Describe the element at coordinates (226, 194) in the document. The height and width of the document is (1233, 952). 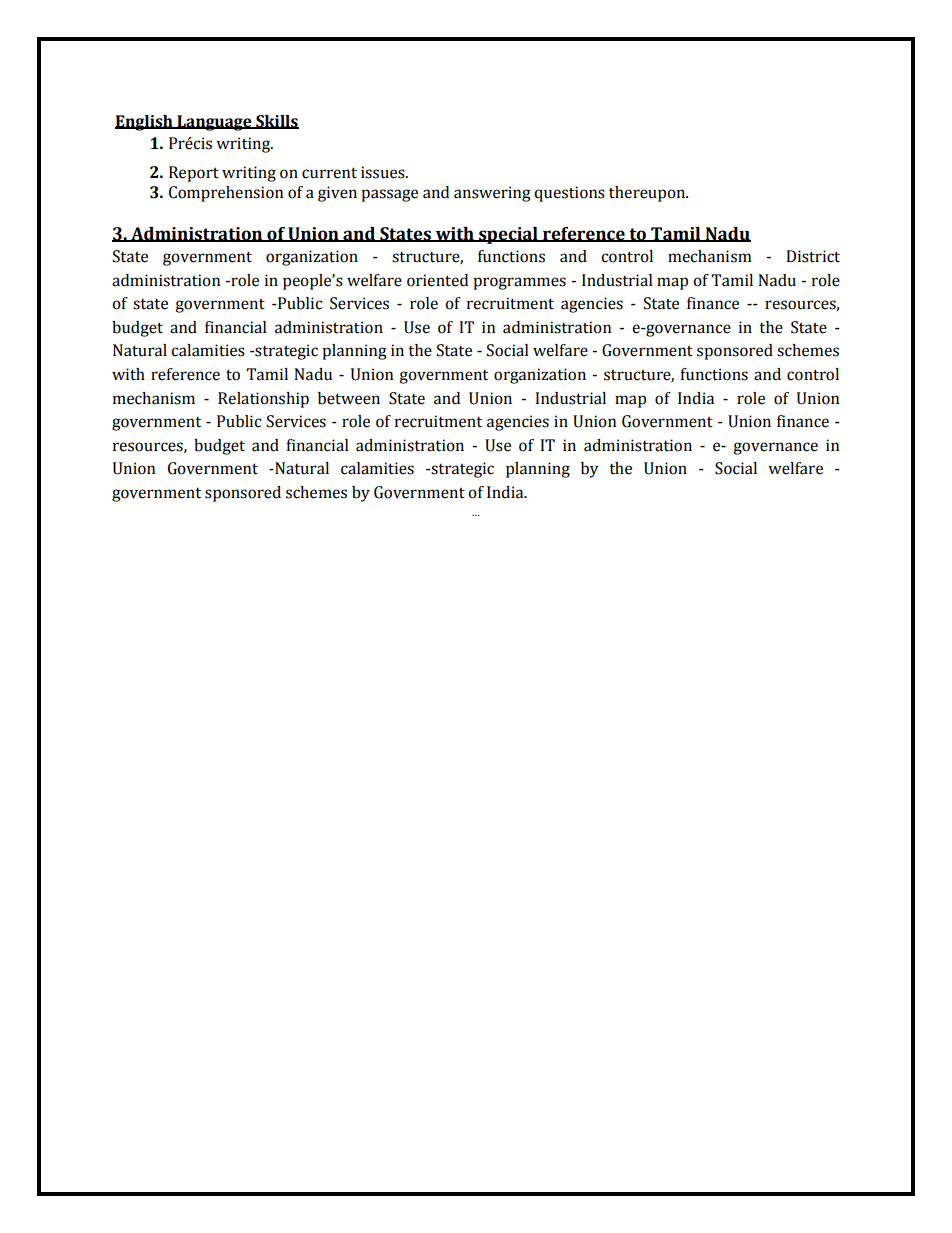
I see `Comprehension` at that location.
